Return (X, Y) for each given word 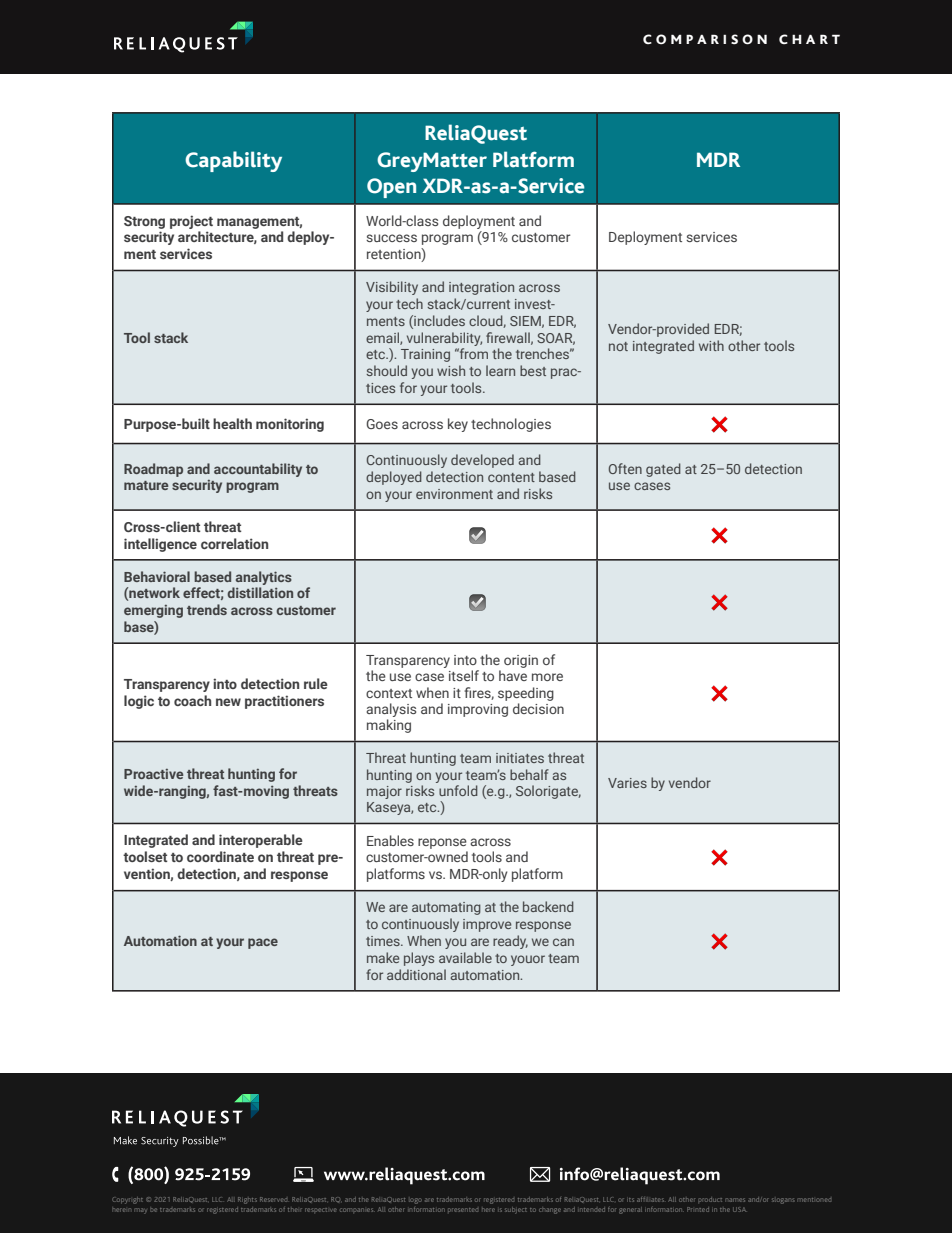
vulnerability (444, 339)
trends (207, 609)
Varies (627, 783)
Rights (247, 1200)
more (547, 677)
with (711, 345)
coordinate (220, 856)
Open (391, 188)
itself (464, 675)
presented (463, 1210)
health (232, 423)
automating (446, 908)
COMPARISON (705, 39)
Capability (233, 161)
